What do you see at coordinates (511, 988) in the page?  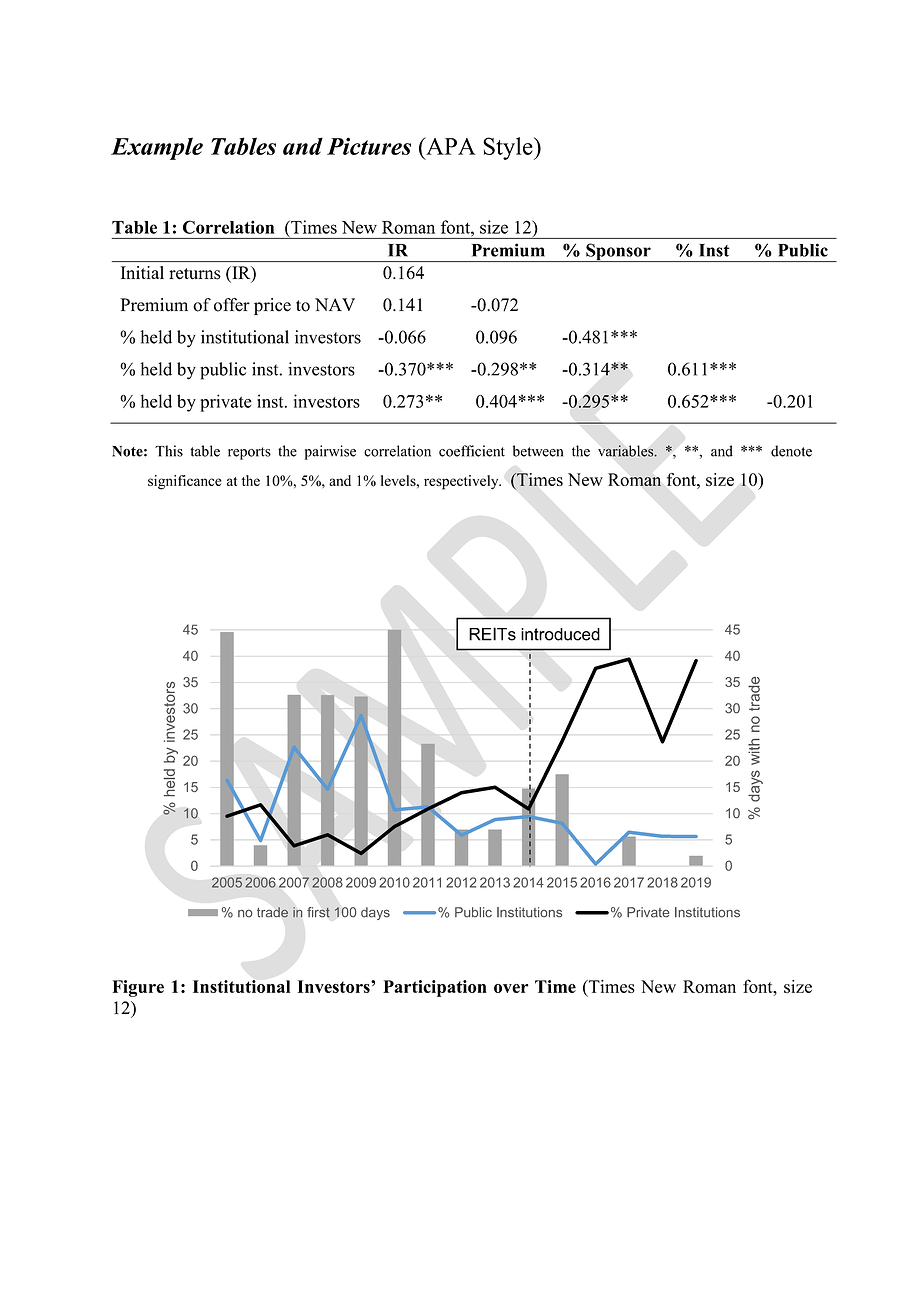 I see `over` at bounding box center [511, 988].
